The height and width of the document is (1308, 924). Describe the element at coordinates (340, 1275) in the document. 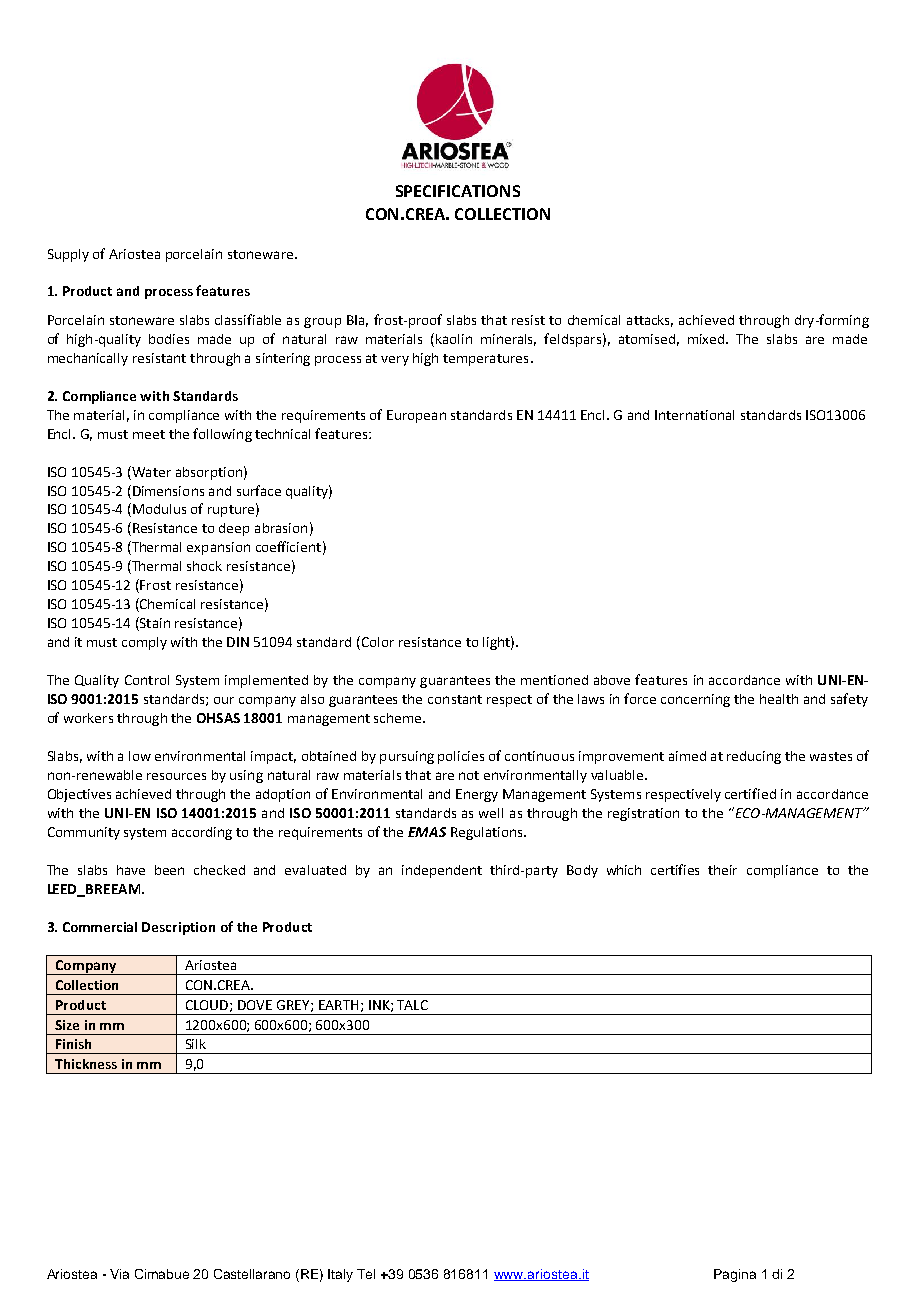

I see `Italy` at that location.
